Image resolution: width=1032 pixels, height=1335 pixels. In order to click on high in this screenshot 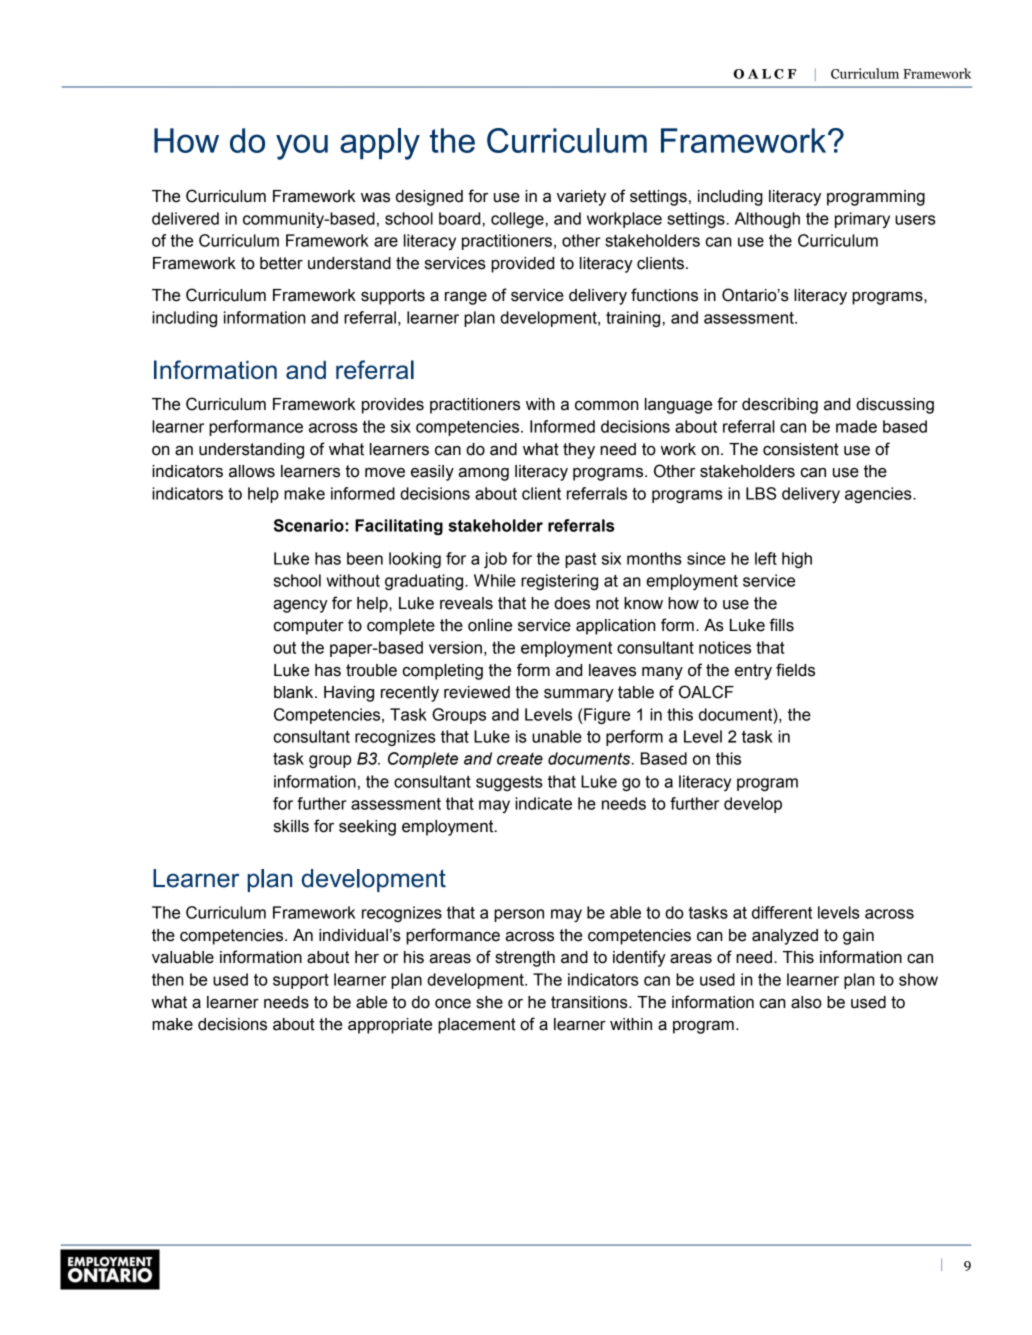, I will do `click(797, 560)`.
